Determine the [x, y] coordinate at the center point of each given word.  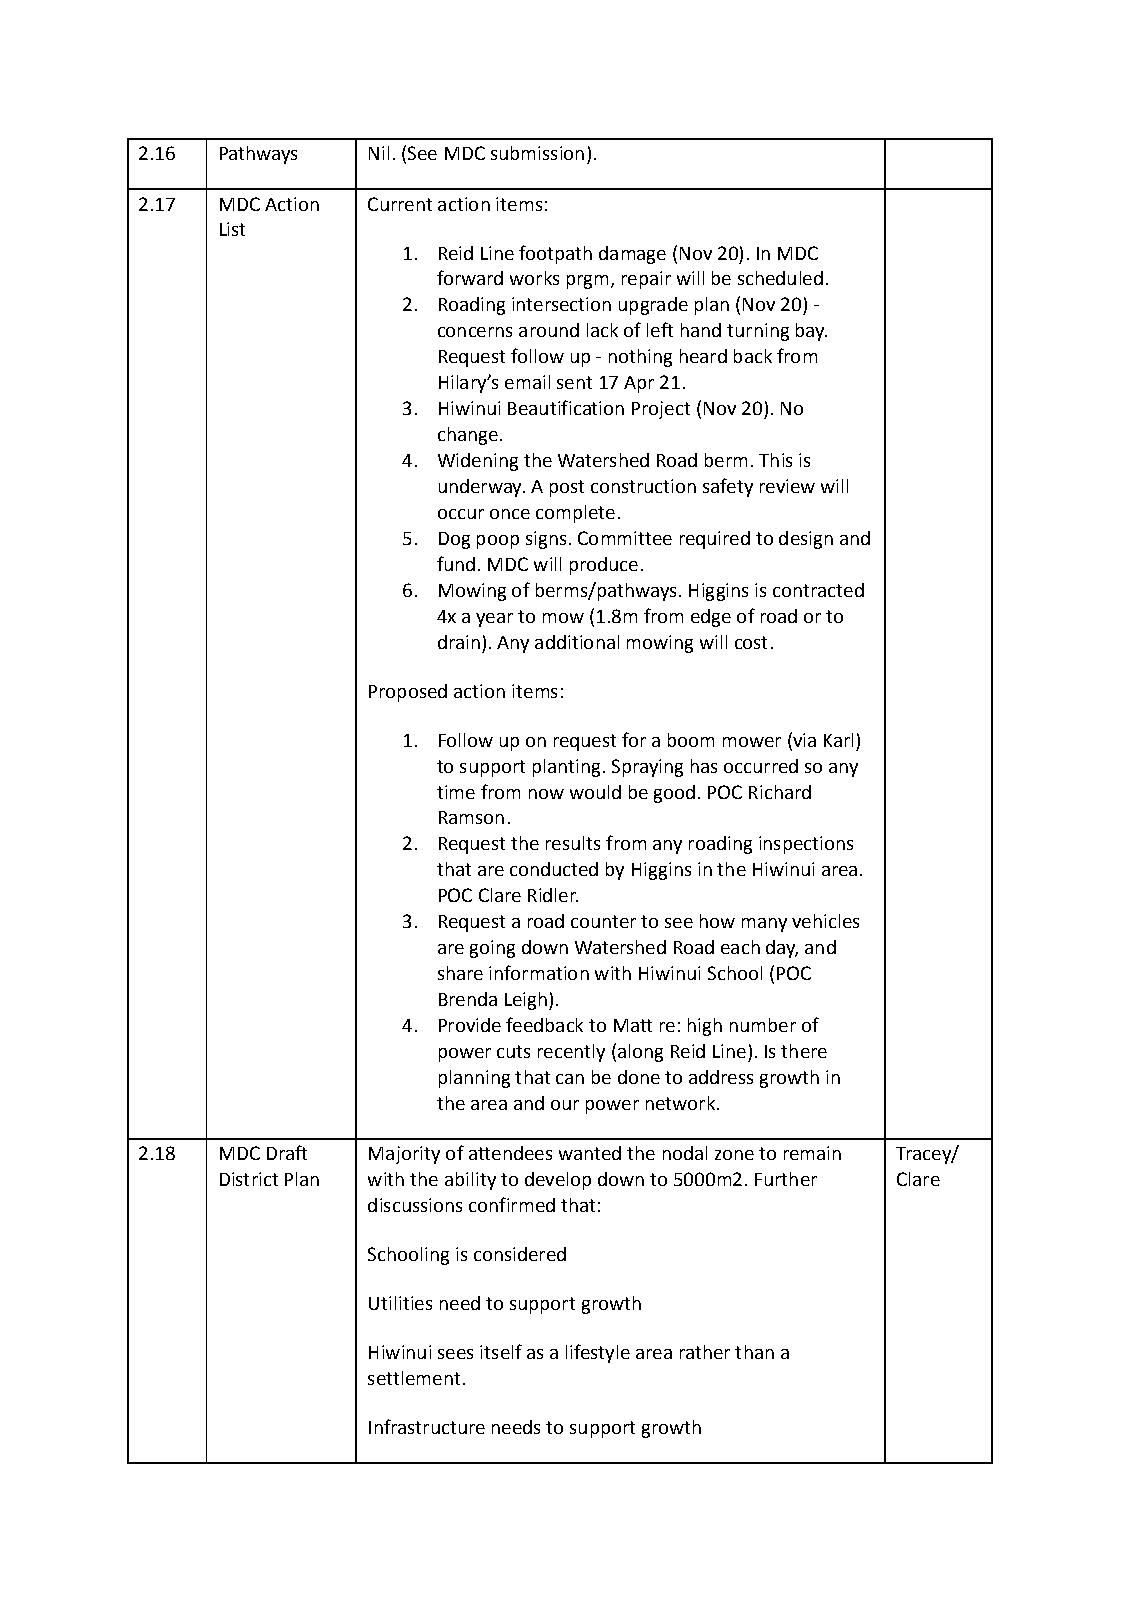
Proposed [408, 693]
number [763, 1025]
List [232, 229]
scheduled [780, 278]
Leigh [526, 1001]
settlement [414, 1378]
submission [537, 153]
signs [546, 540]
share [460, 973]
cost [751, 642]
